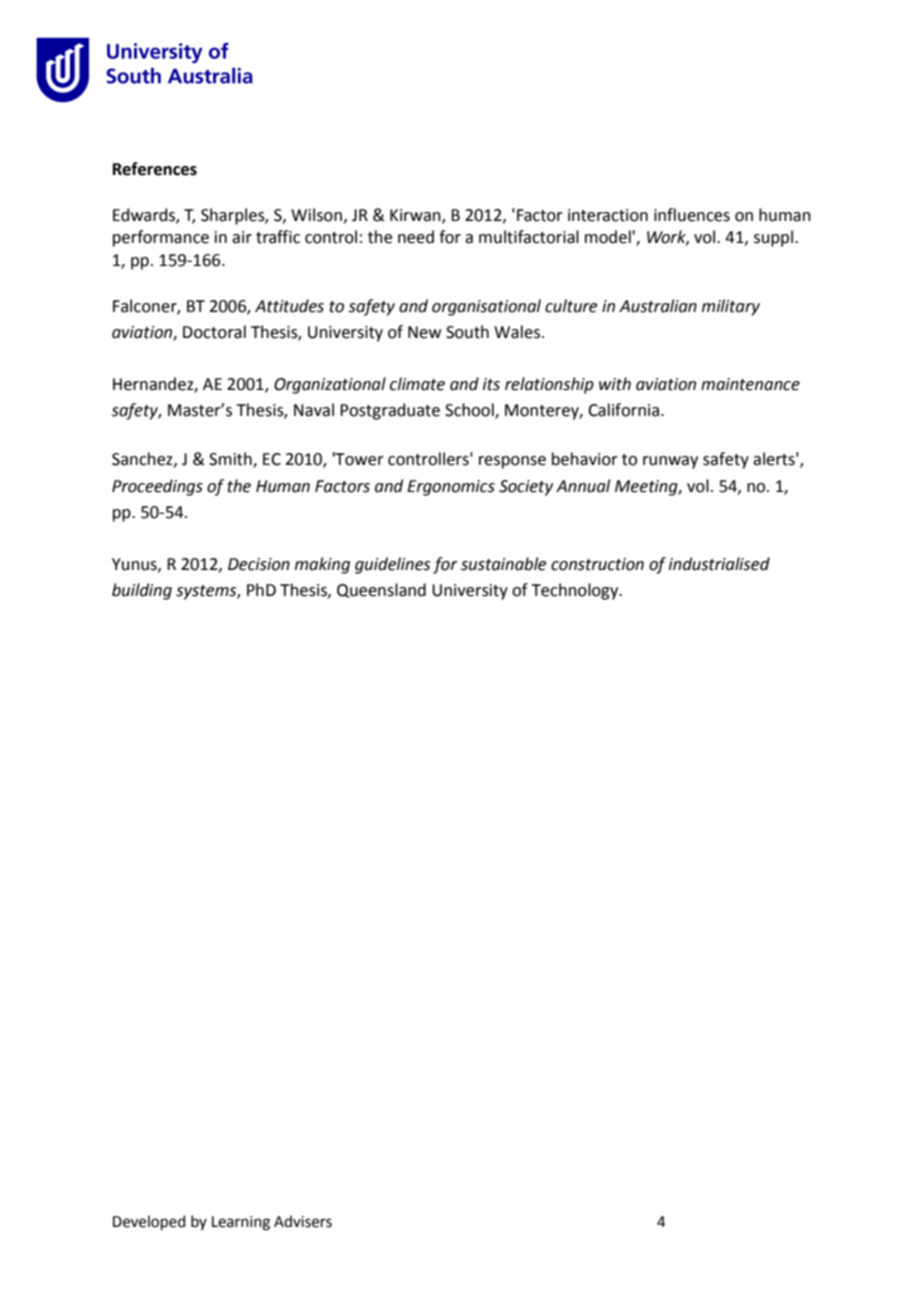 The width and height of the page is (924, 1308). I want to click on industrialised, so click(719, 564).
